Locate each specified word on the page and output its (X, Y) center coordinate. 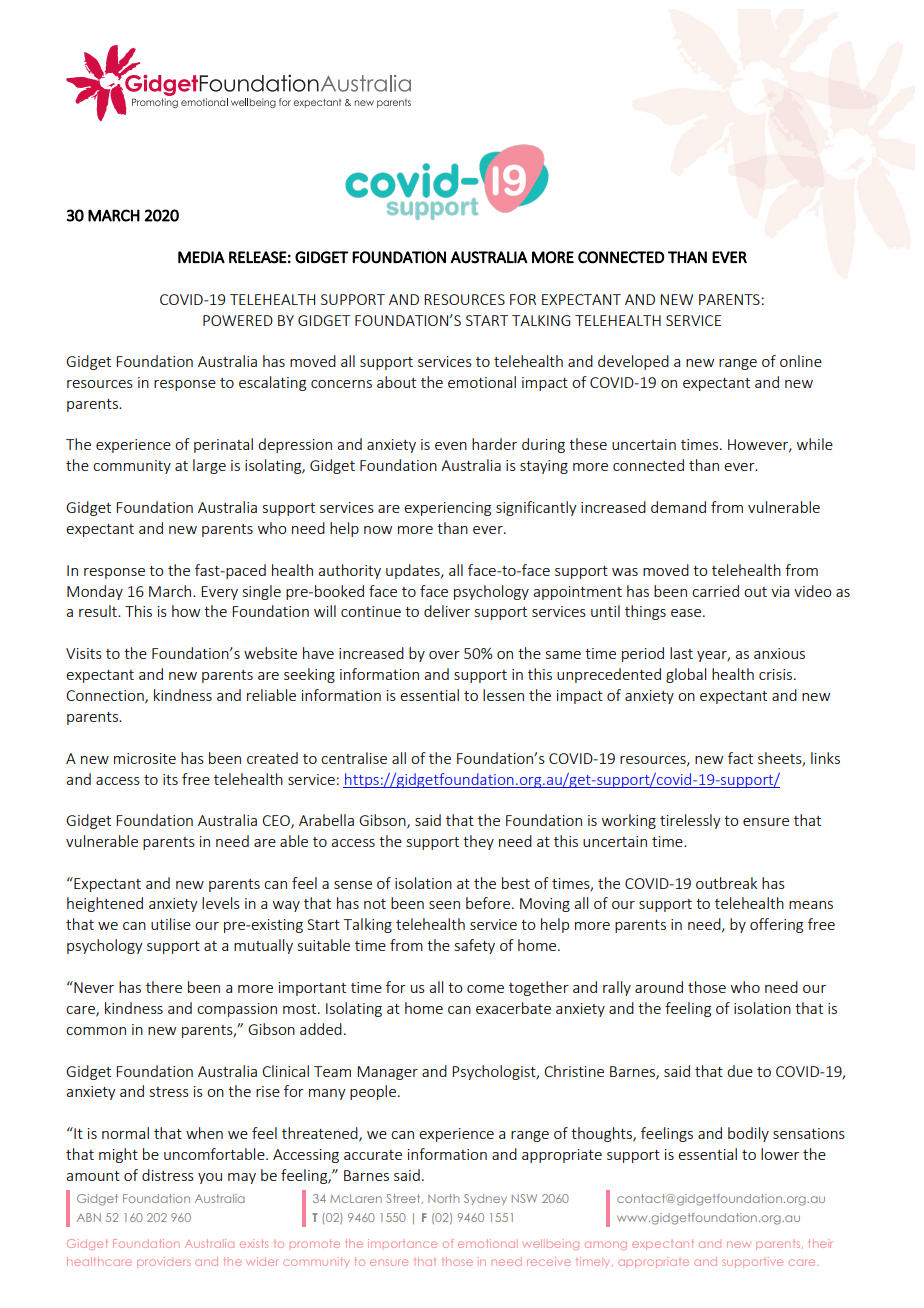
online (801, 361)
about (396, 382)
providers (164, 1262)
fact (740, 758)
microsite (145, 758)
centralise (354, 758)
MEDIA (201, 257)
